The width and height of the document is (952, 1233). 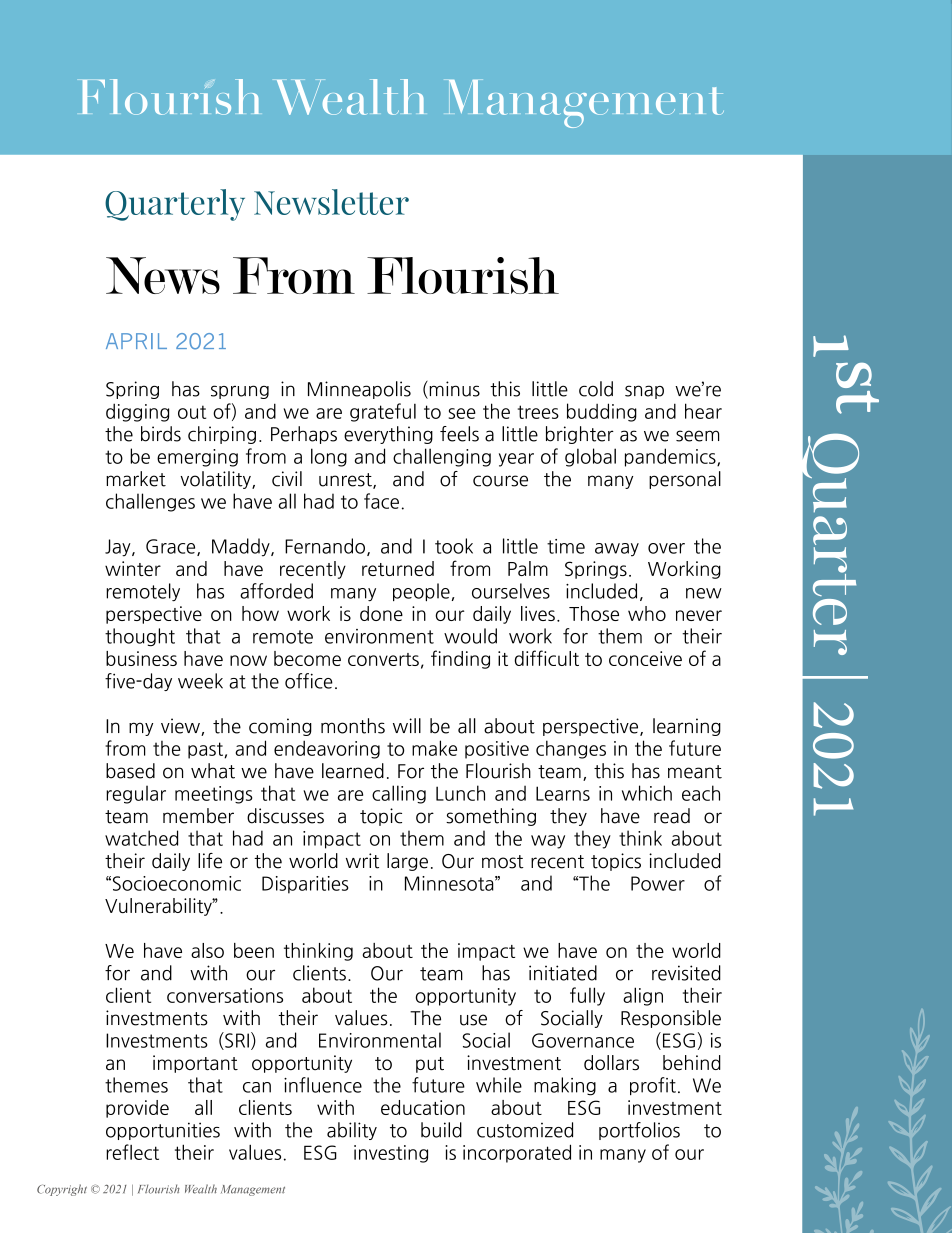 What do you see at coordinates (132, 1152) in the document?
I see `reflect` at bounding box center [132, 1152].
